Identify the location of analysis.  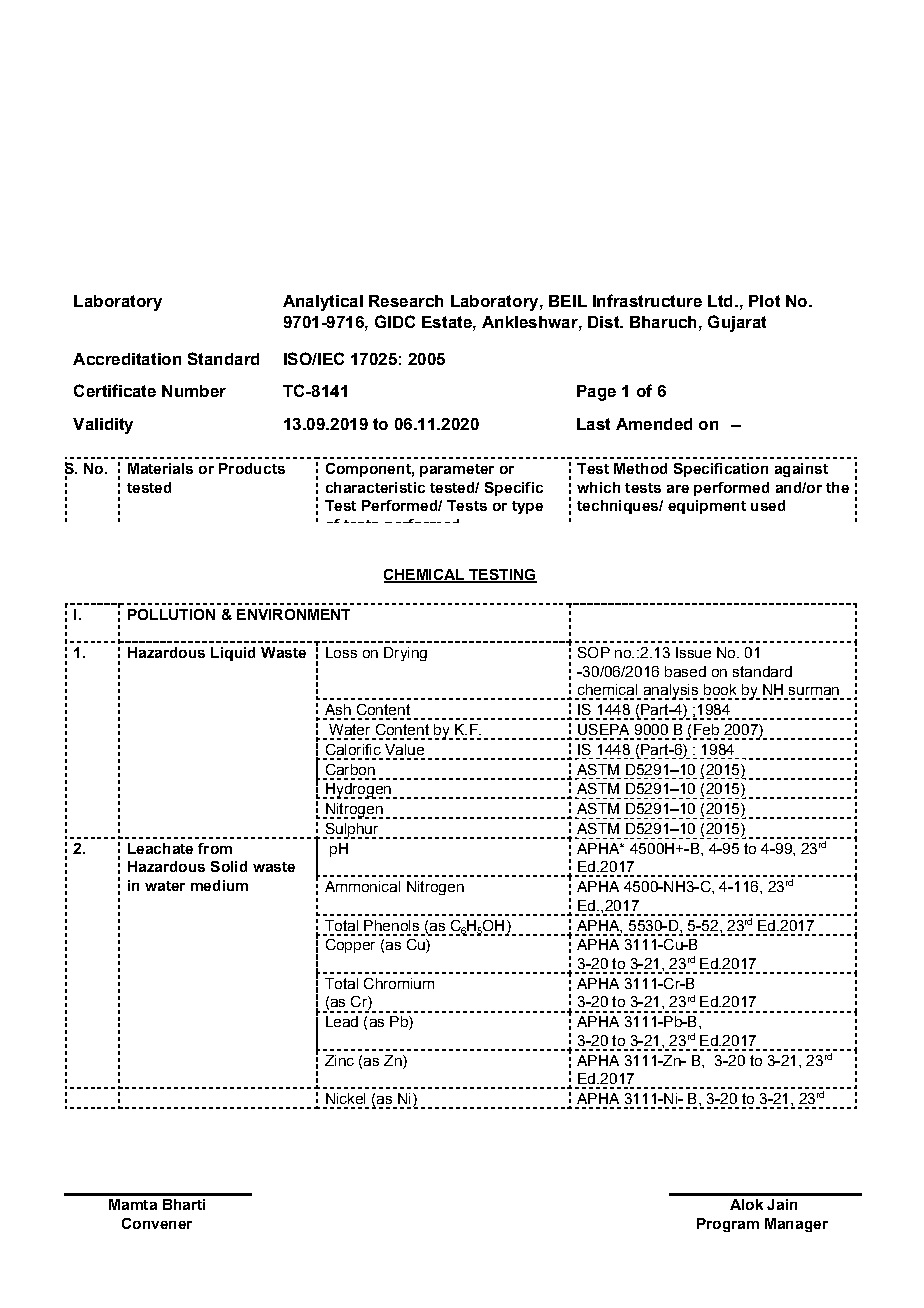
(672, 692).
